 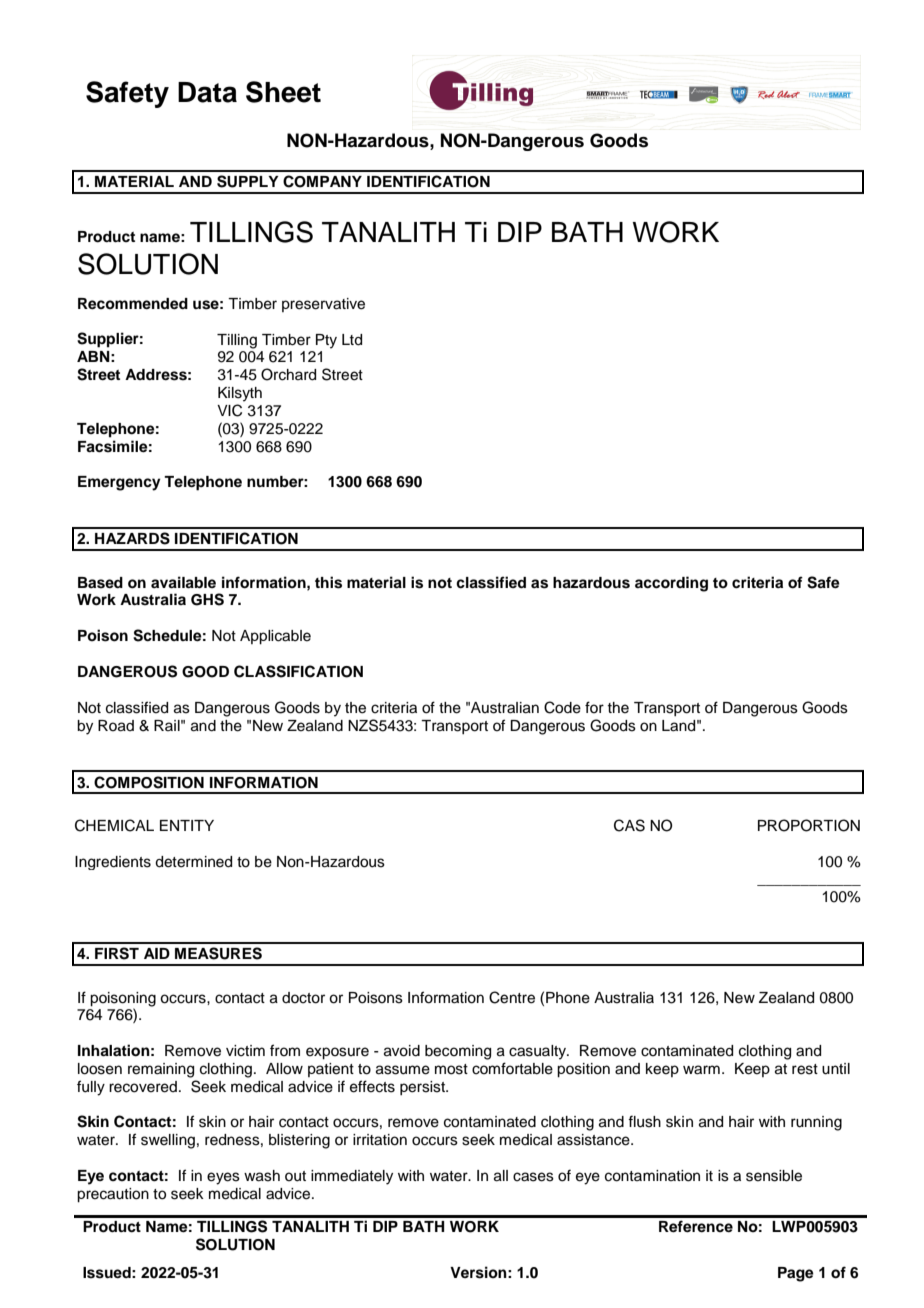 I want to click on Road, so click(x=116, y=726).
